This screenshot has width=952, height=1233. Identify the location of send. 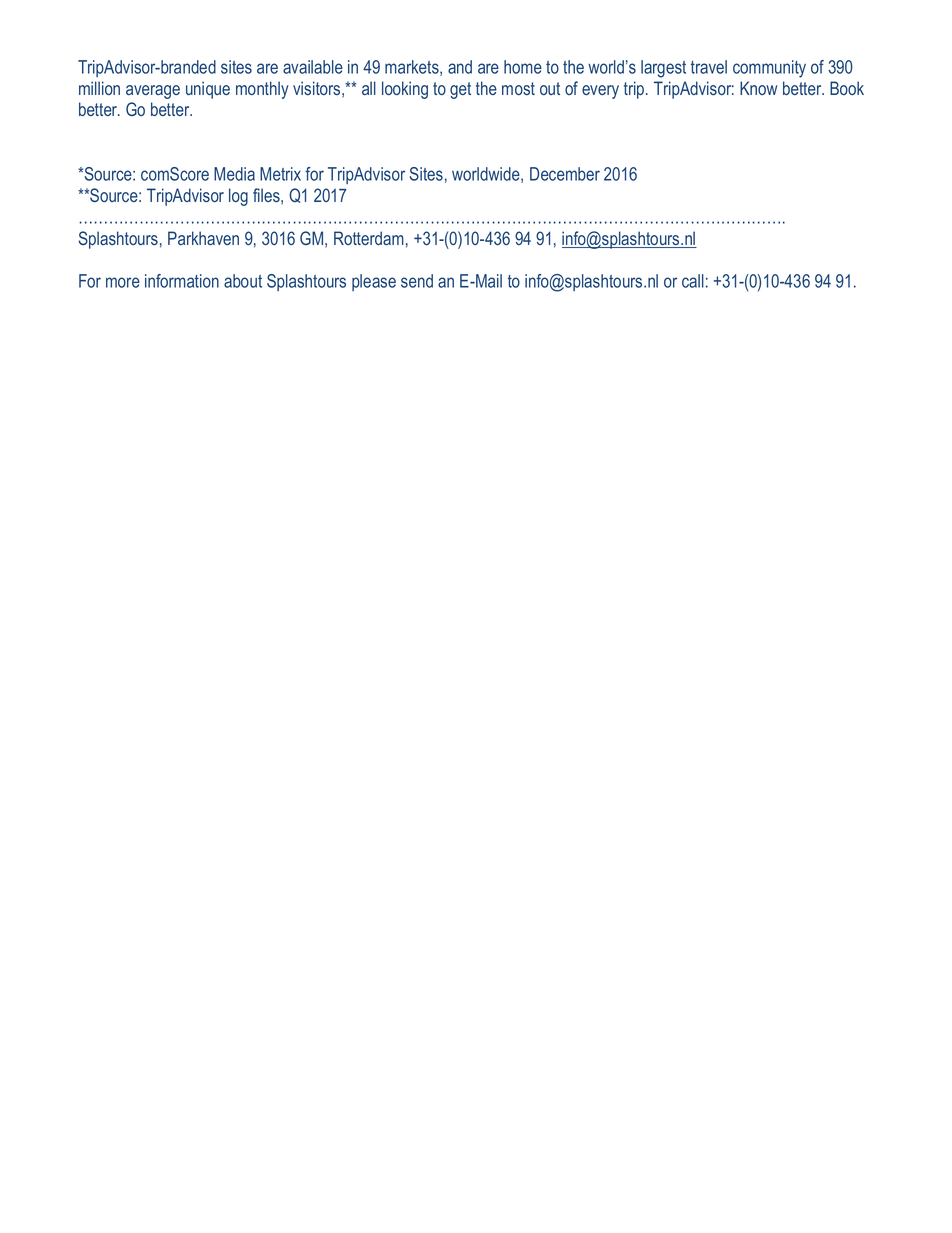
(417, 281).
